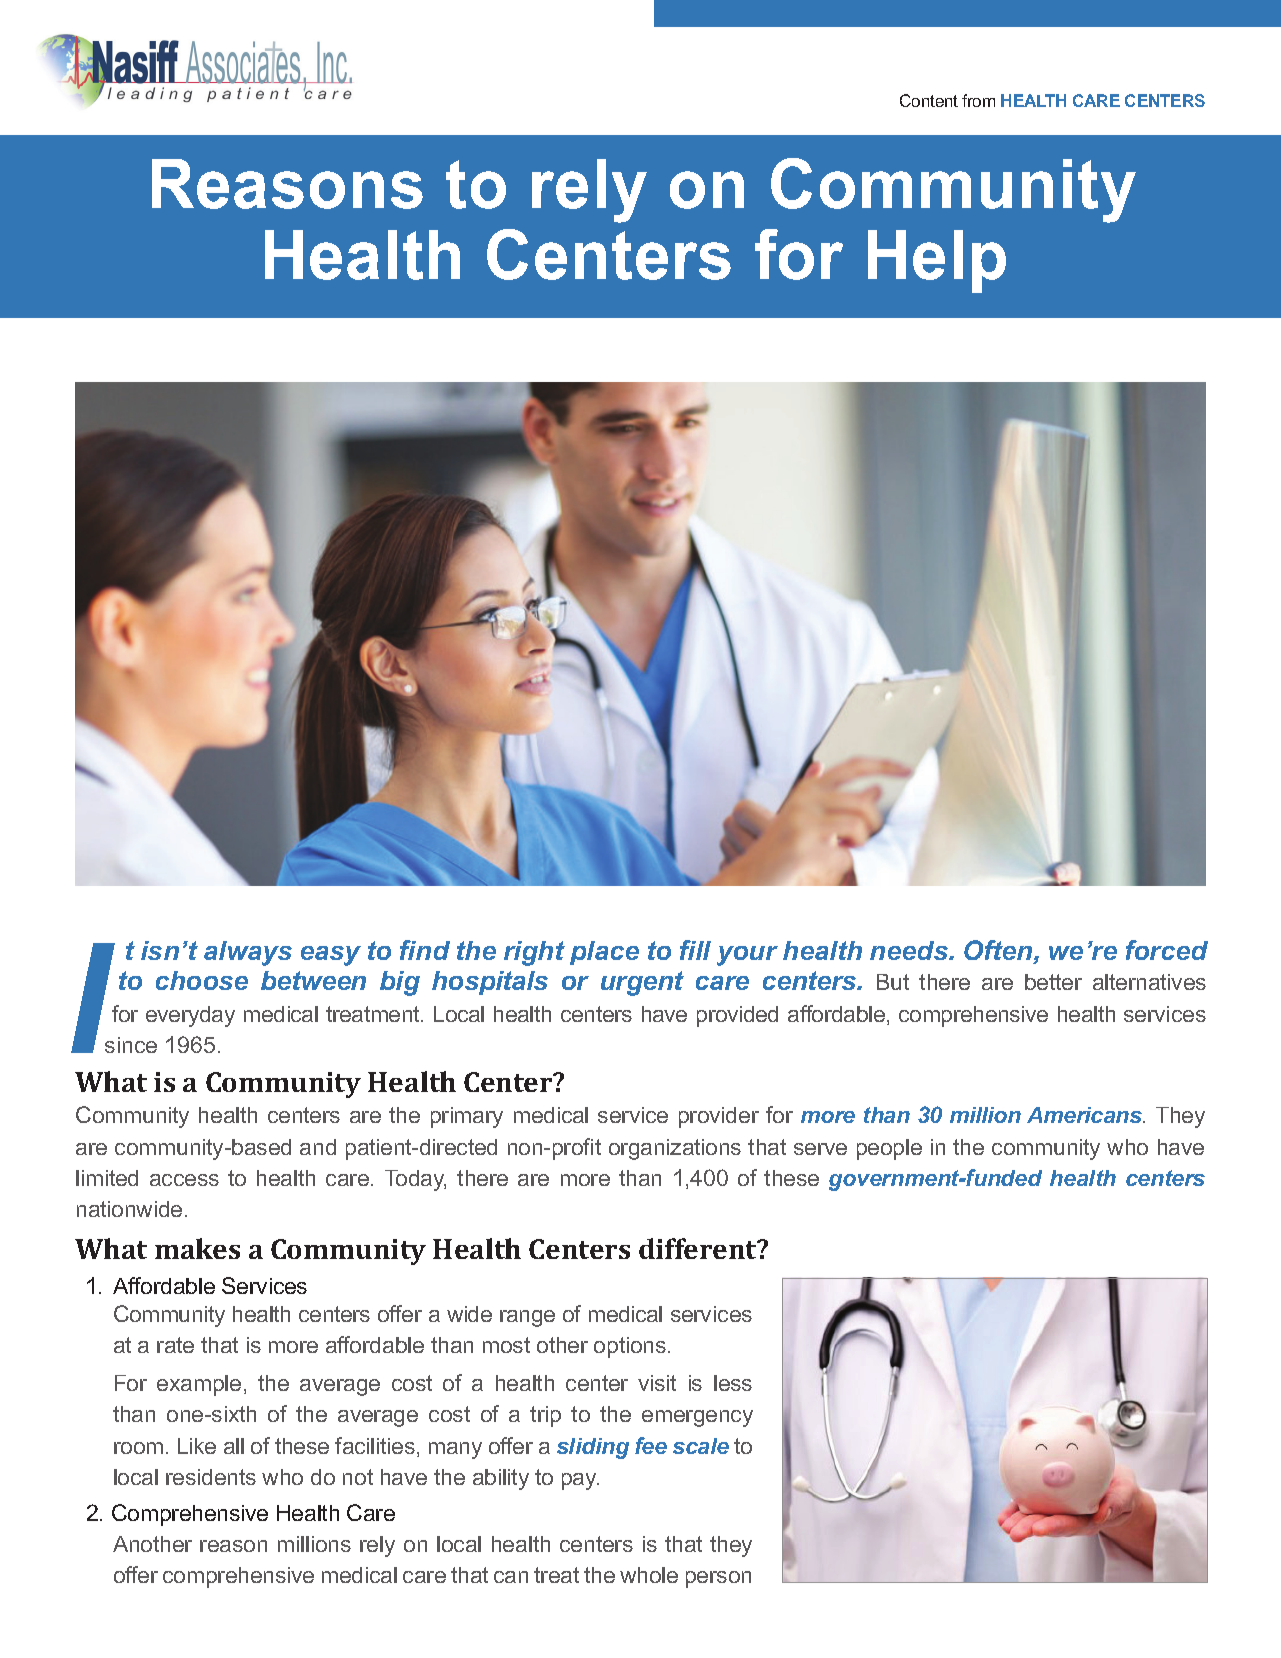  Describe the element at coordinates (211, 1477) in the screenshot. I see `residents` at that location.
